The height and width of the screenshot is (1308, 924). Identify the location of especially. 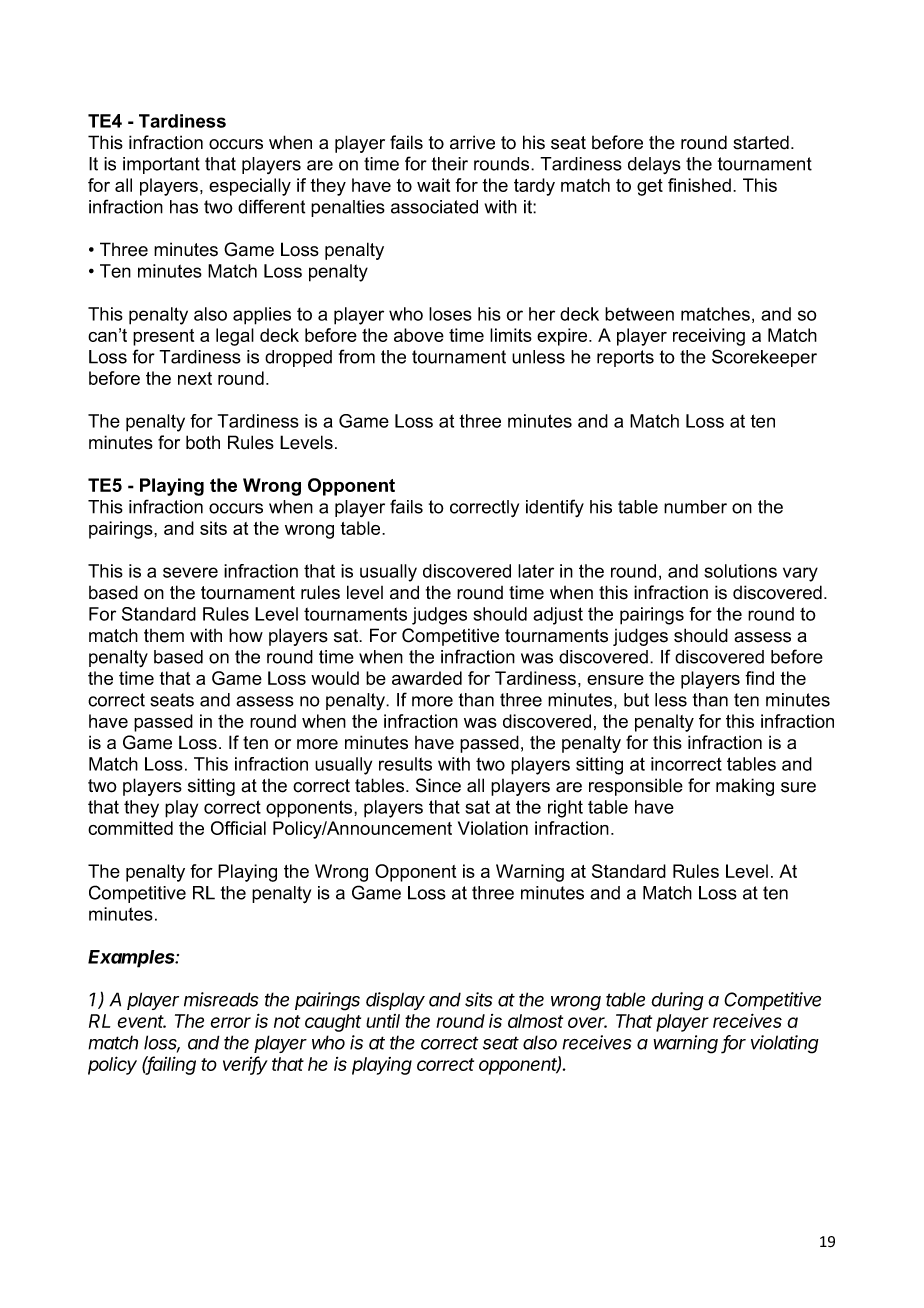
(250, 187).
